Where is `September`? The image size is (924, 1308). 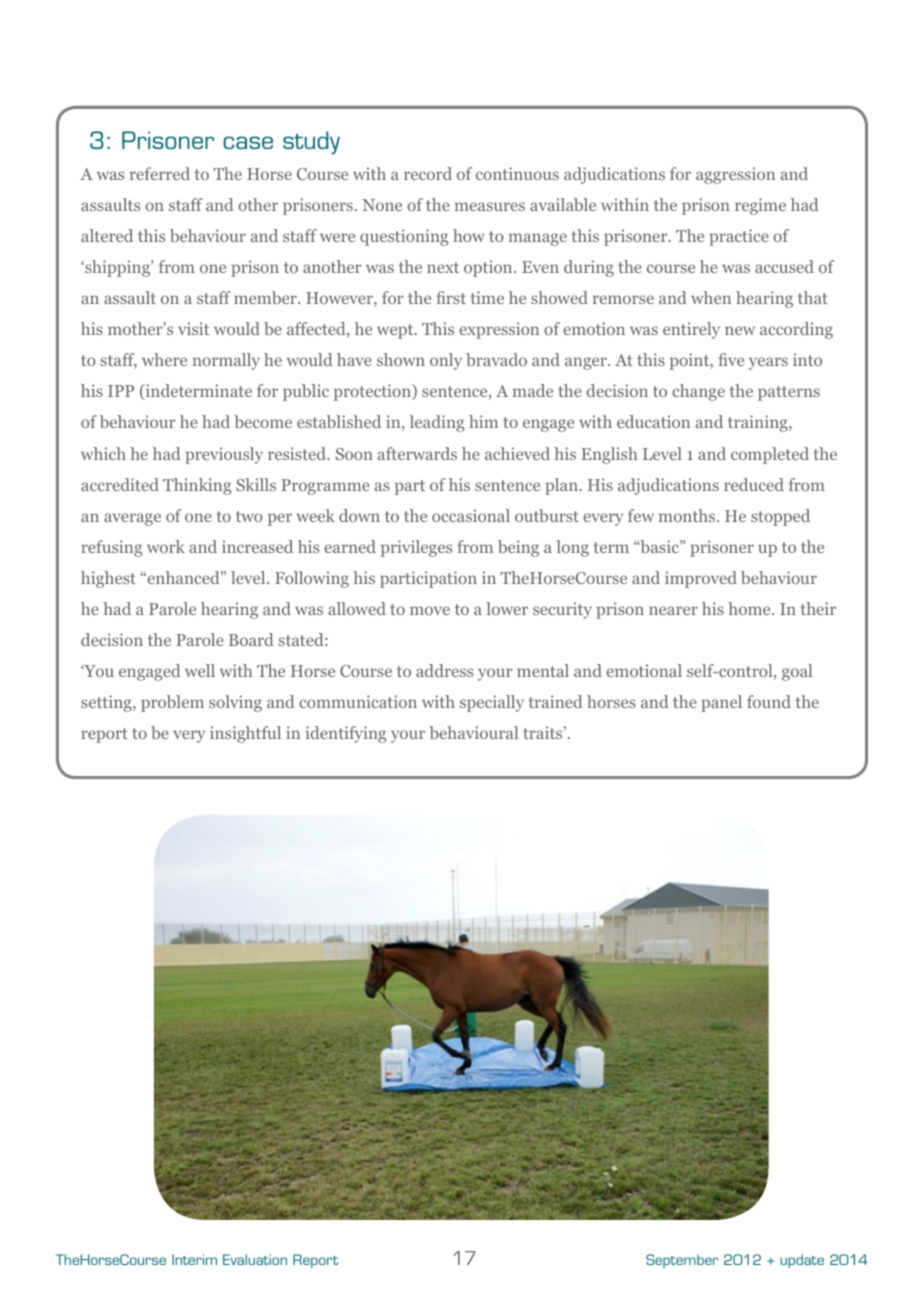 September is located at coordinates (682, 1261).
